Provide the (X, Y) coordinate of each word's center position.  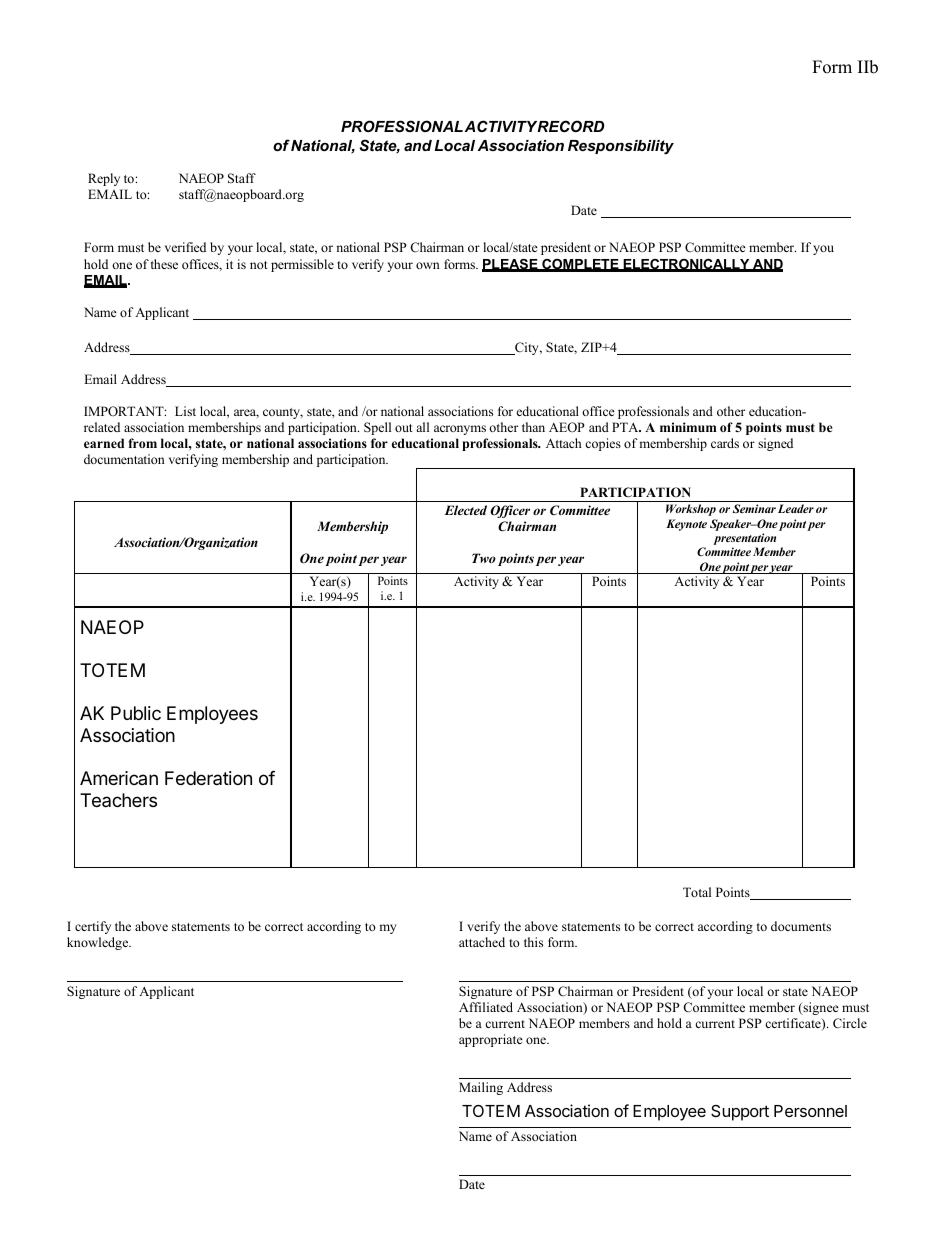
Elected (465, 510)
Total (697, 892)
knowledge (99, 943)
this (533, 942)
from (142, 443)
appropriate (491, 1040)
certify (93, 927)
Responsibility (621, 147)
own (428, 265)
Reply (104, 179)
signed (775, 444)
